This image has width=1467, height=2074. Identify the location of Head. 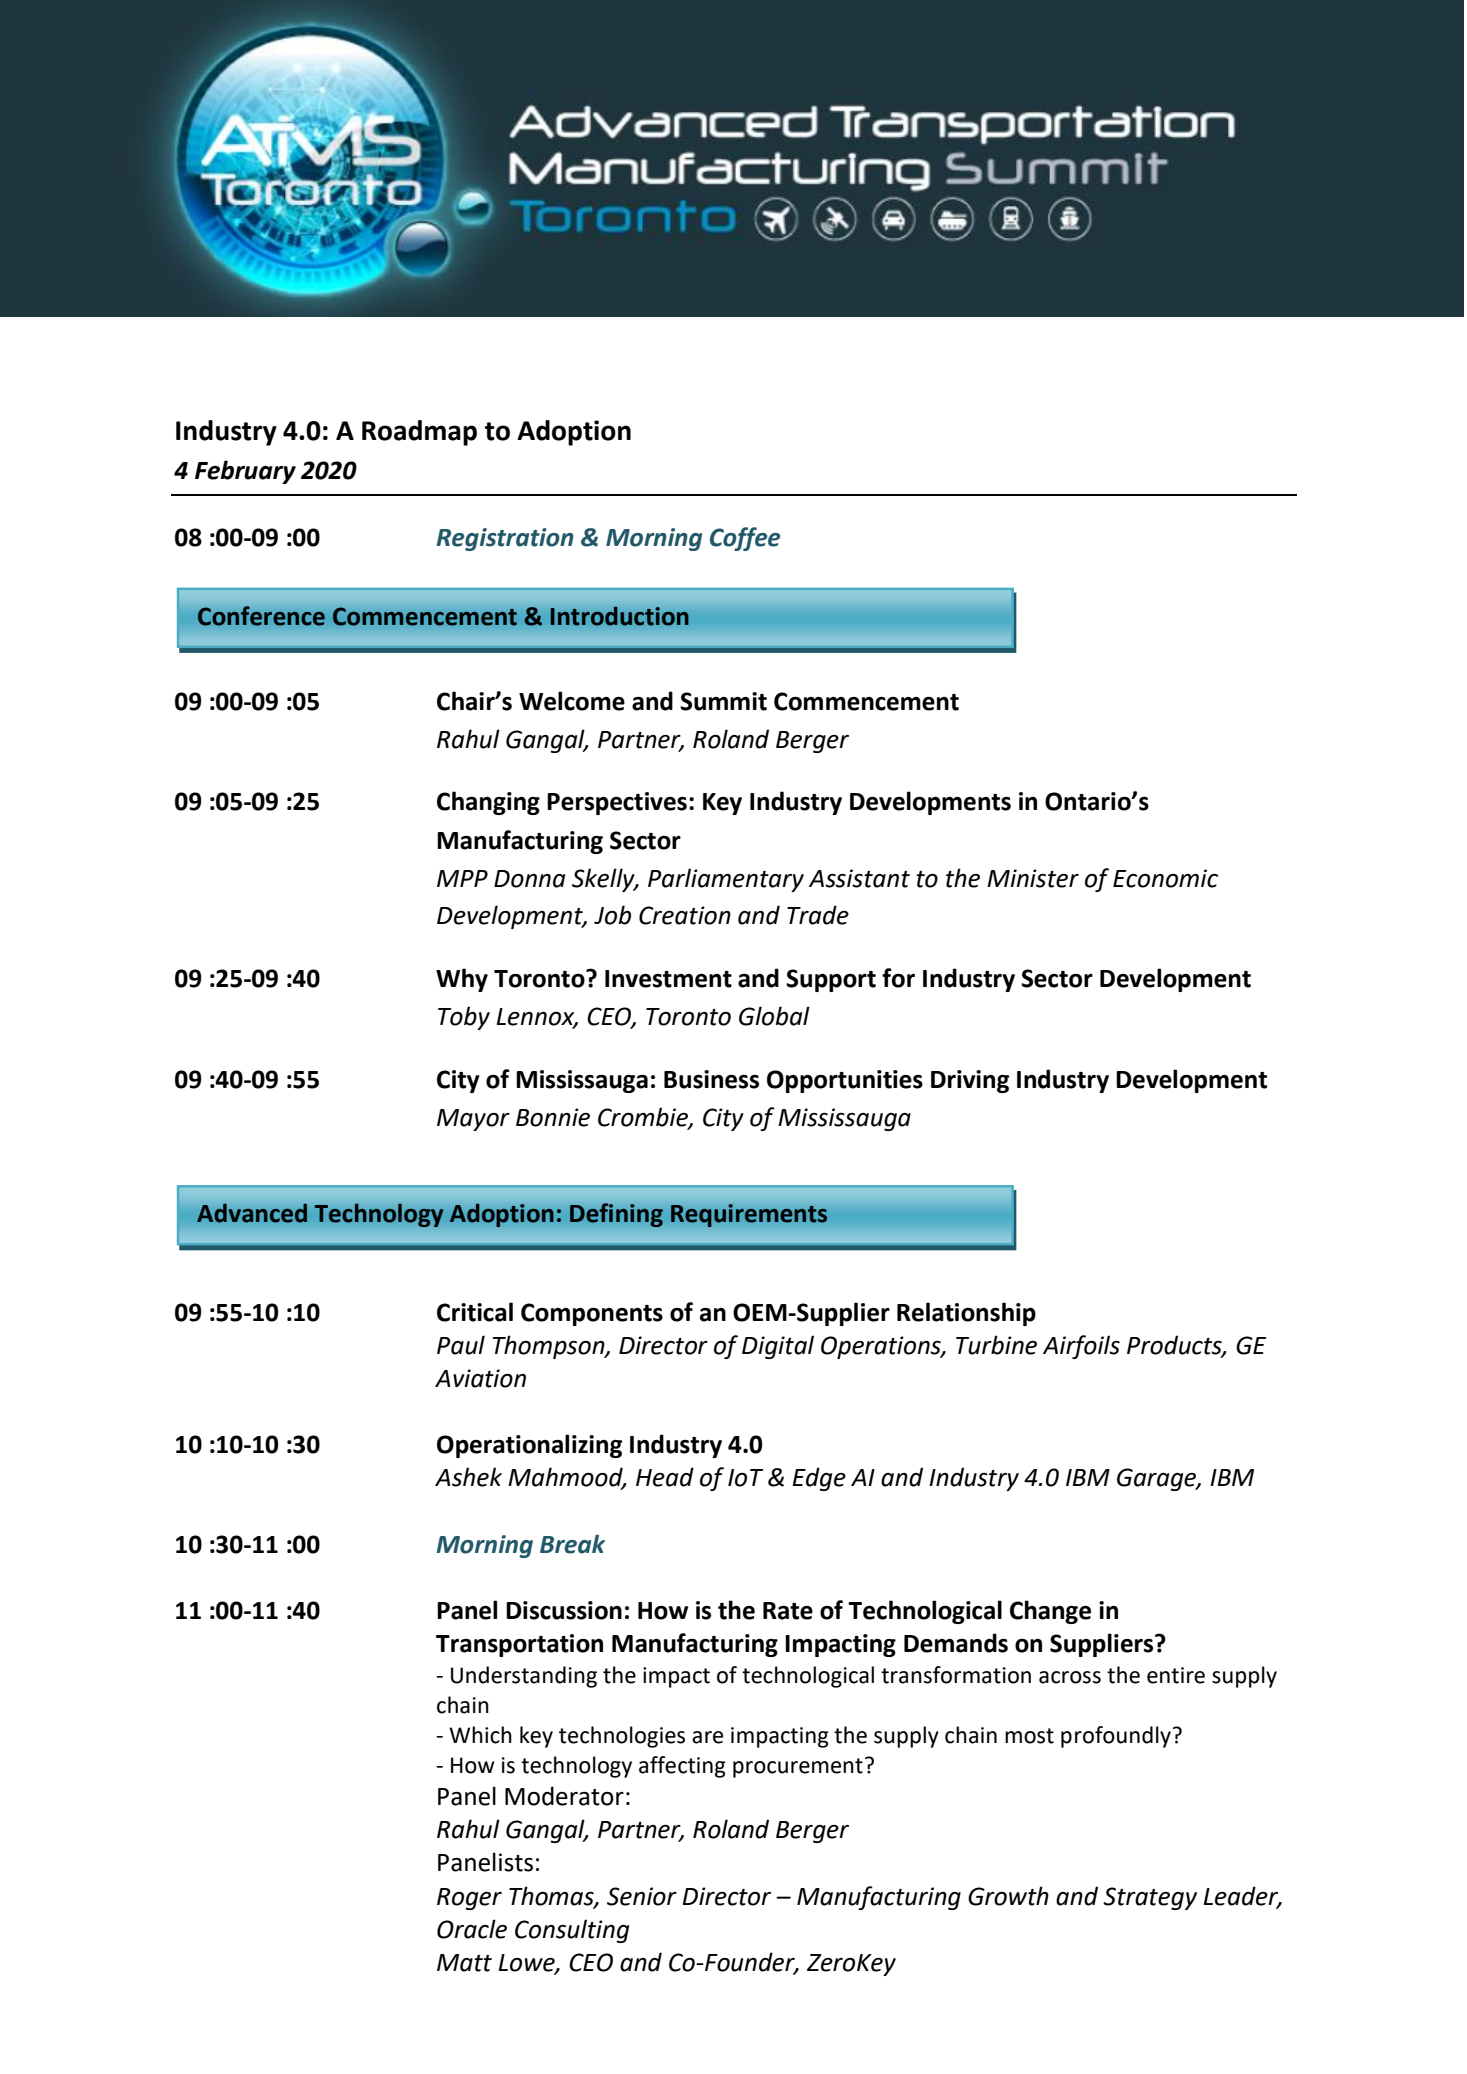
(665, 1477).
